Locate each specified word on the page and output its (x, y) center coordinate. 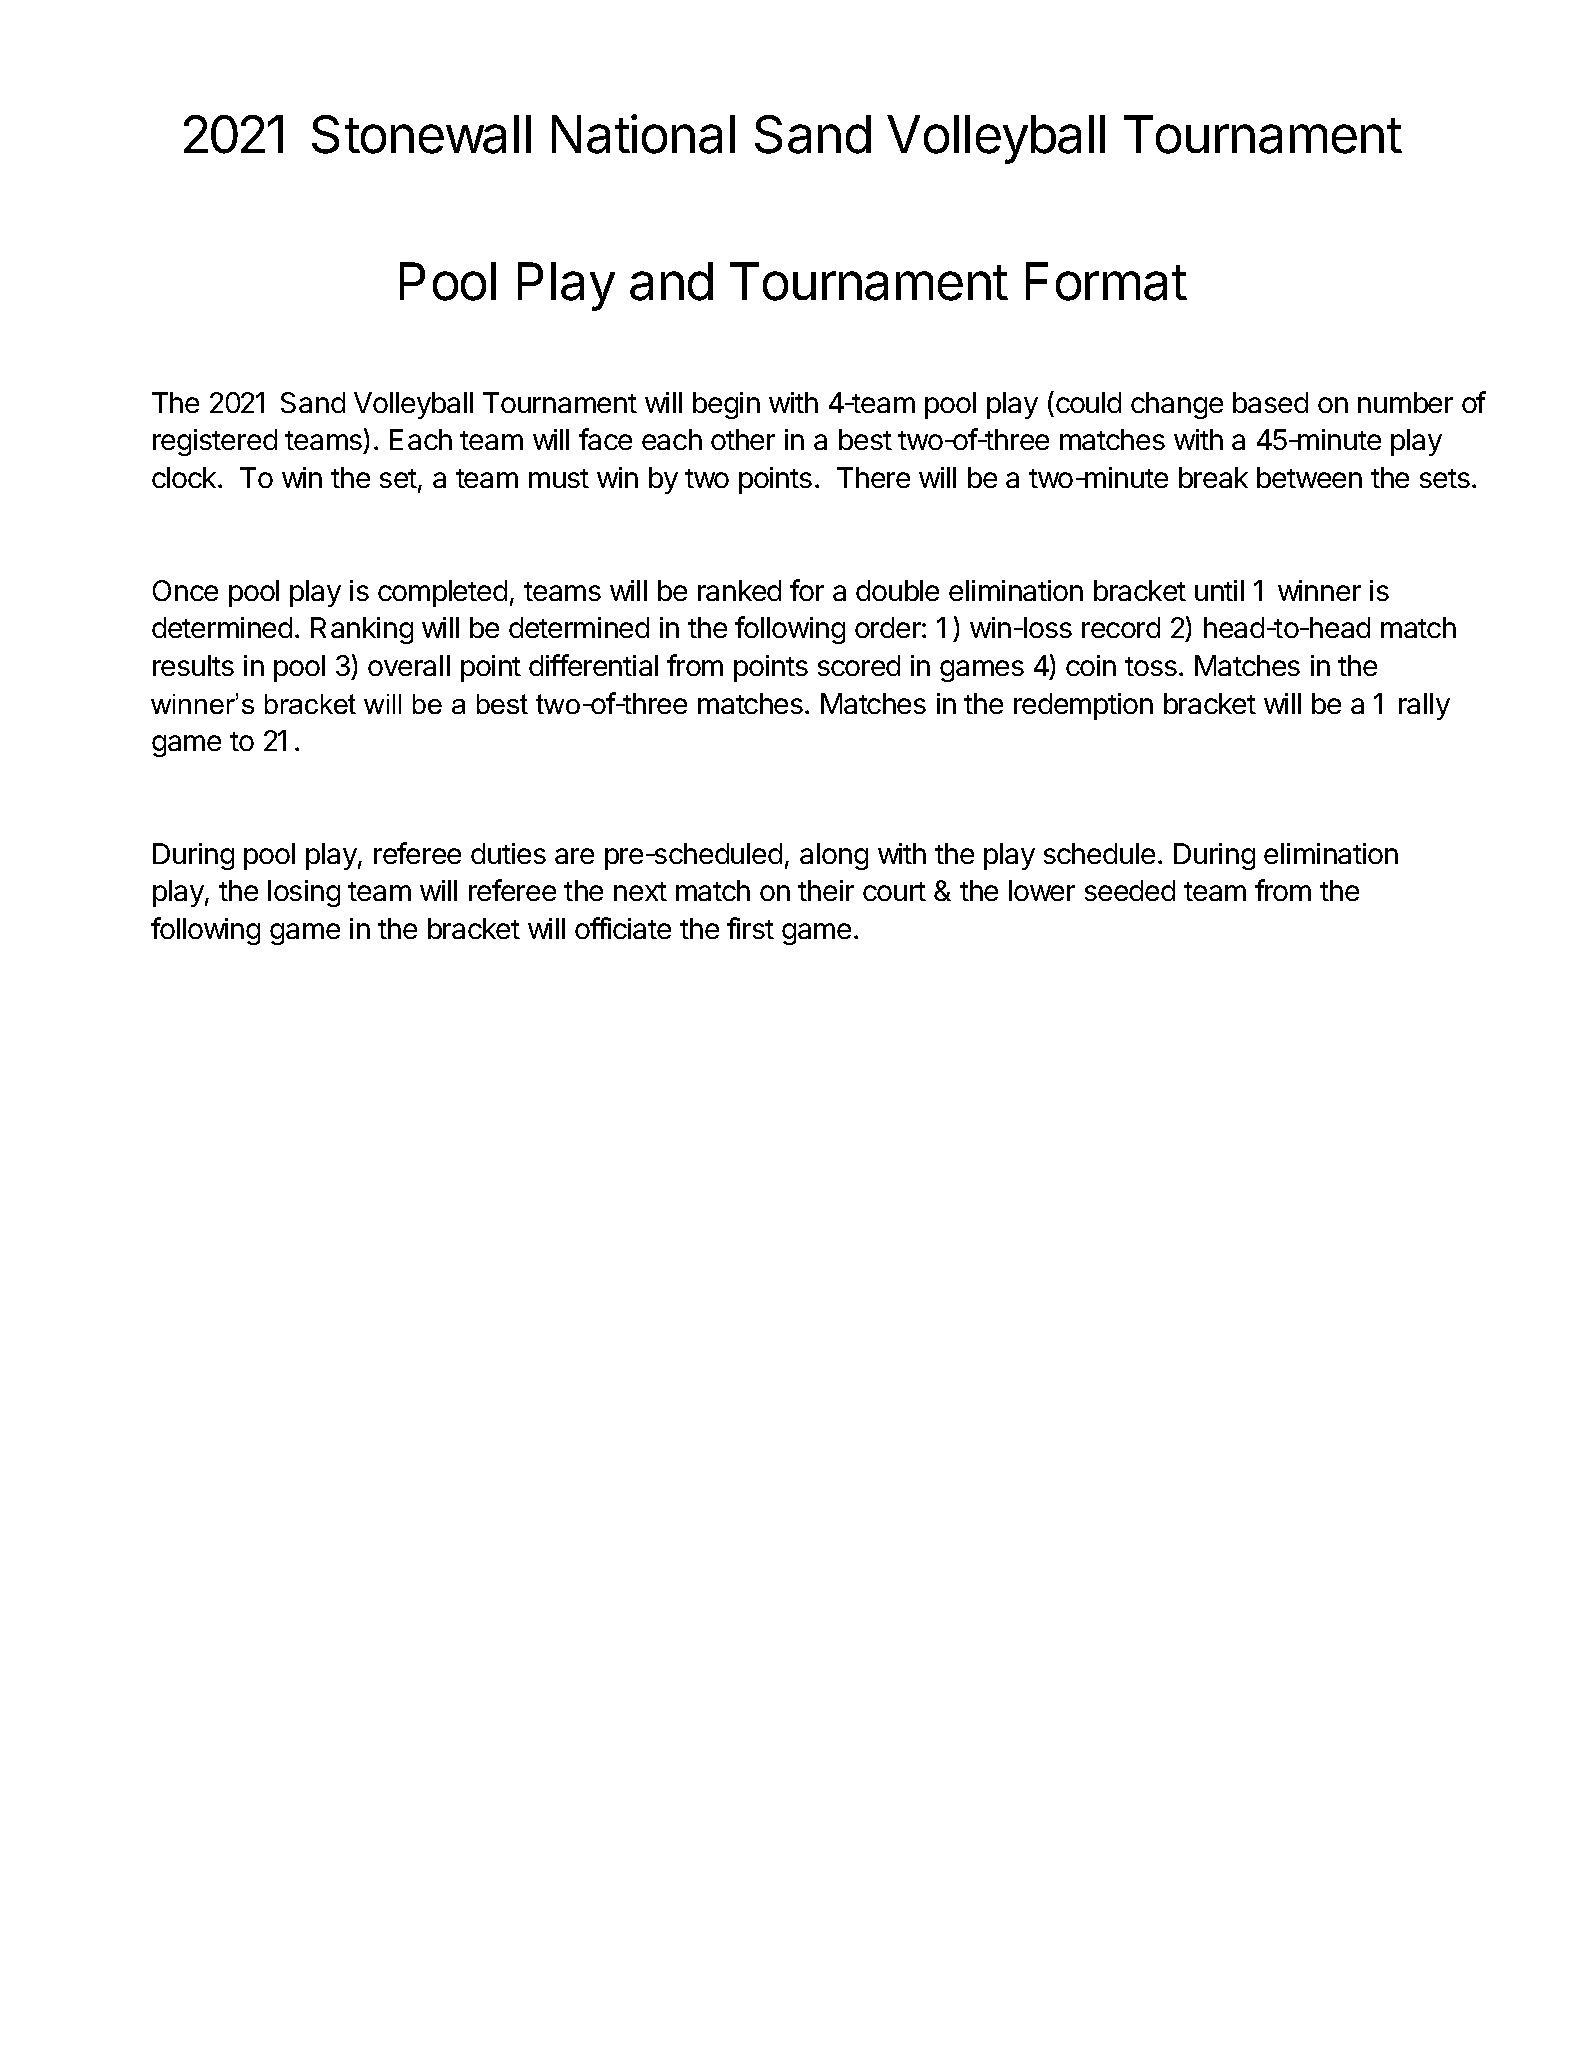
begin (726, 405)
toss (1152, 666)
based (1270, 402)
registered (215, 442)
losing (304, 893)
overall (409, 665)
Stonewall (421, 134)
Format (1106, 281)
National (643, 134)
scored (859, 665)
